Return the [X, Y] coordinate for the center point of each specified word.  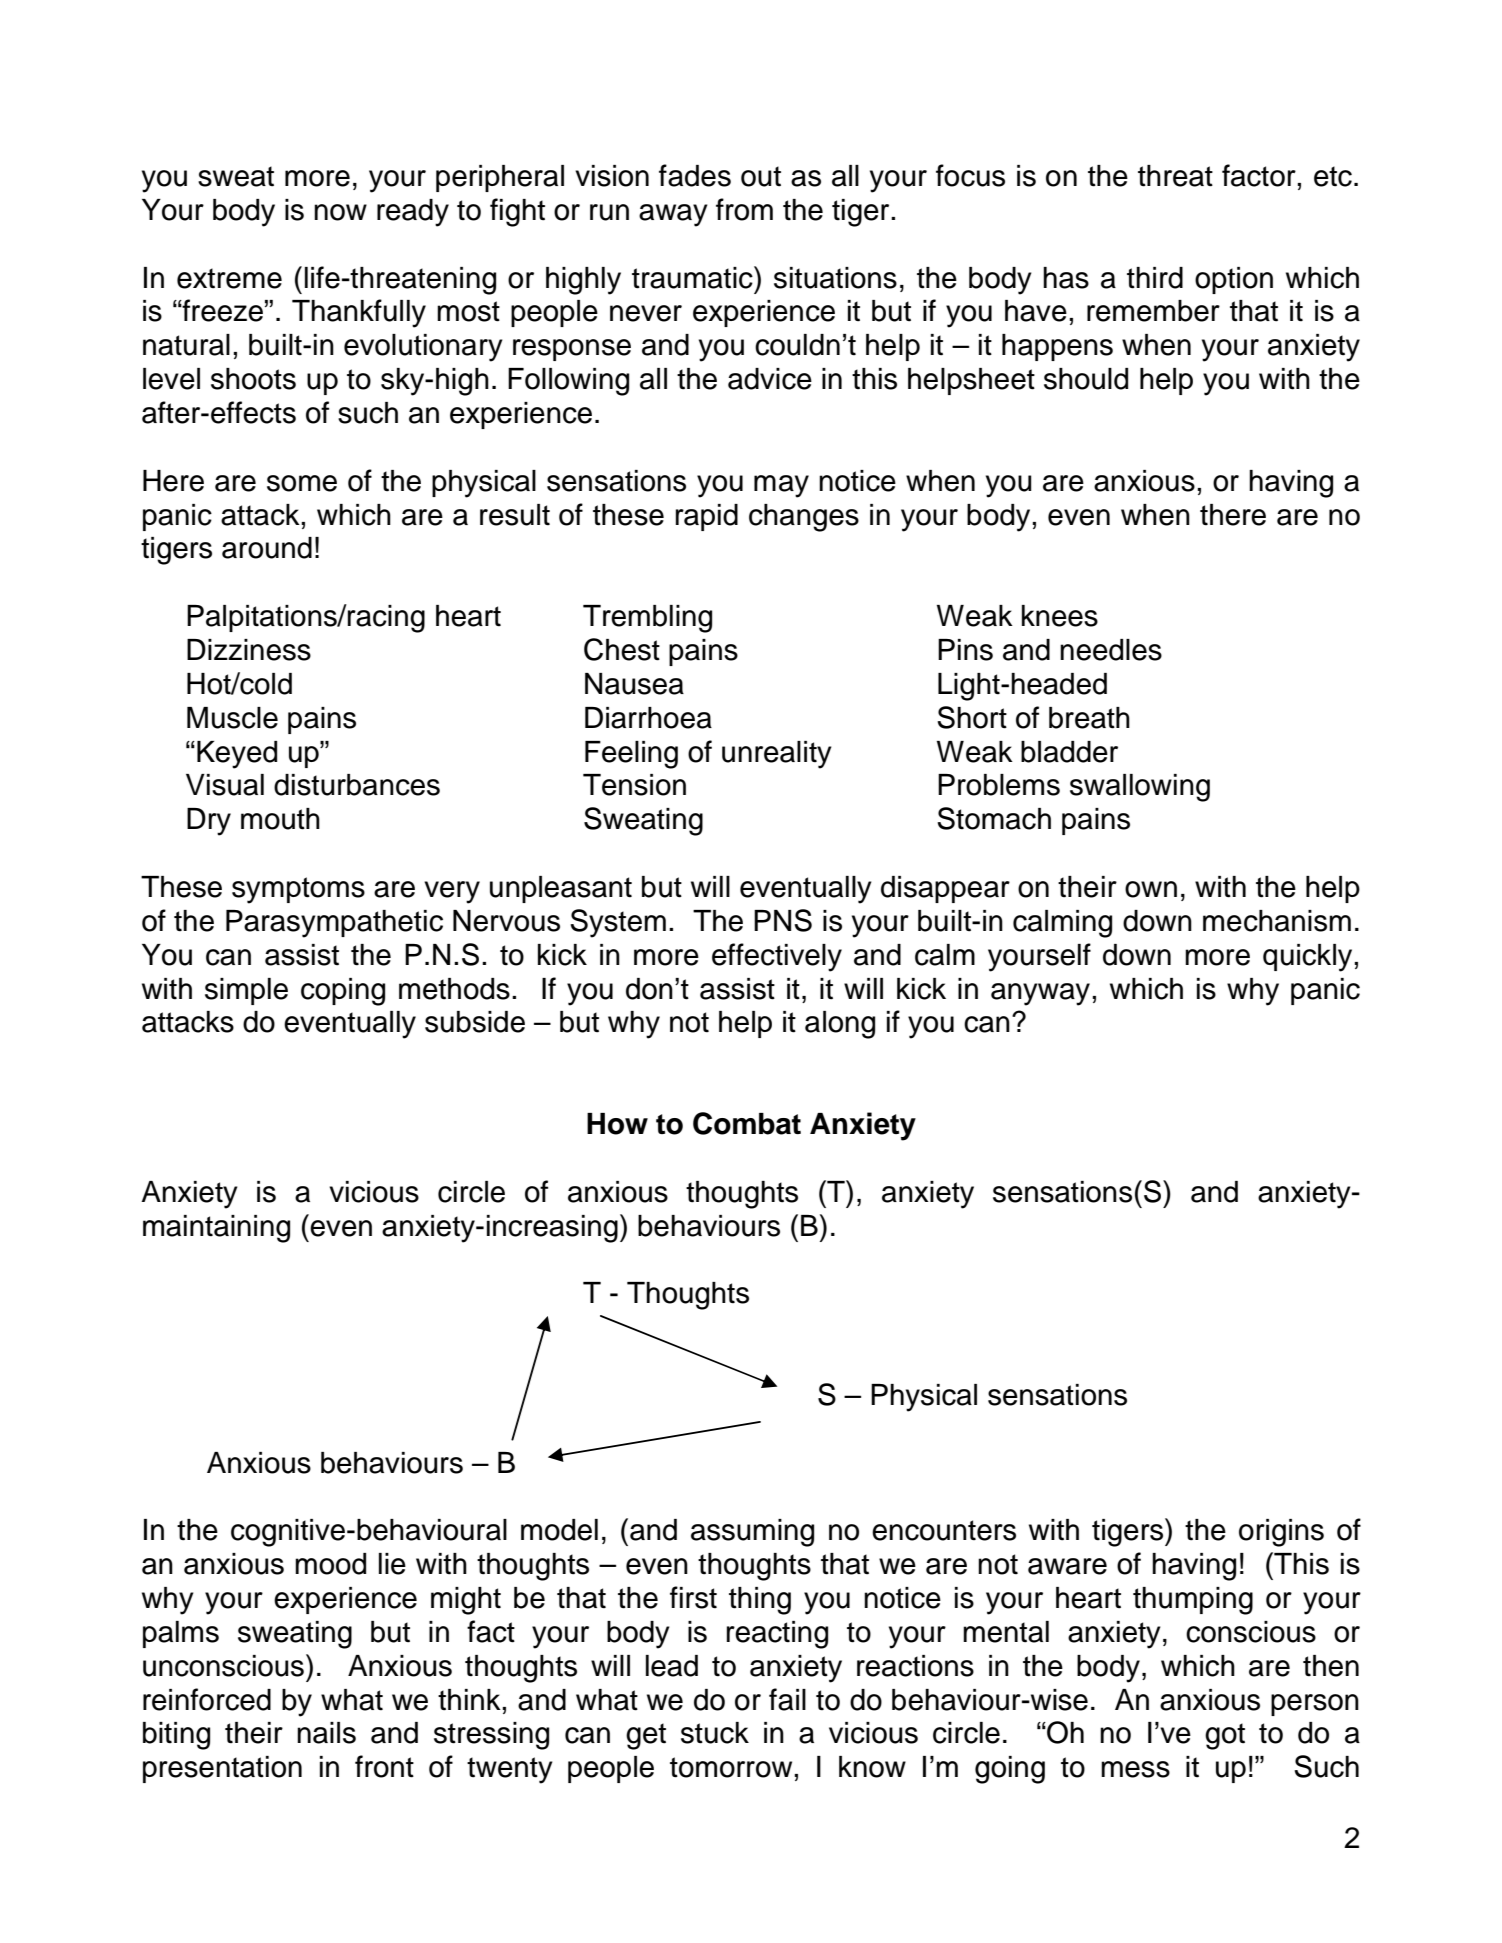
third [1155, 278]
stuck [715, 1733]
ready [413, 213]
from [744, 209]
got [1225, 1736]
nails [326, 1733]
